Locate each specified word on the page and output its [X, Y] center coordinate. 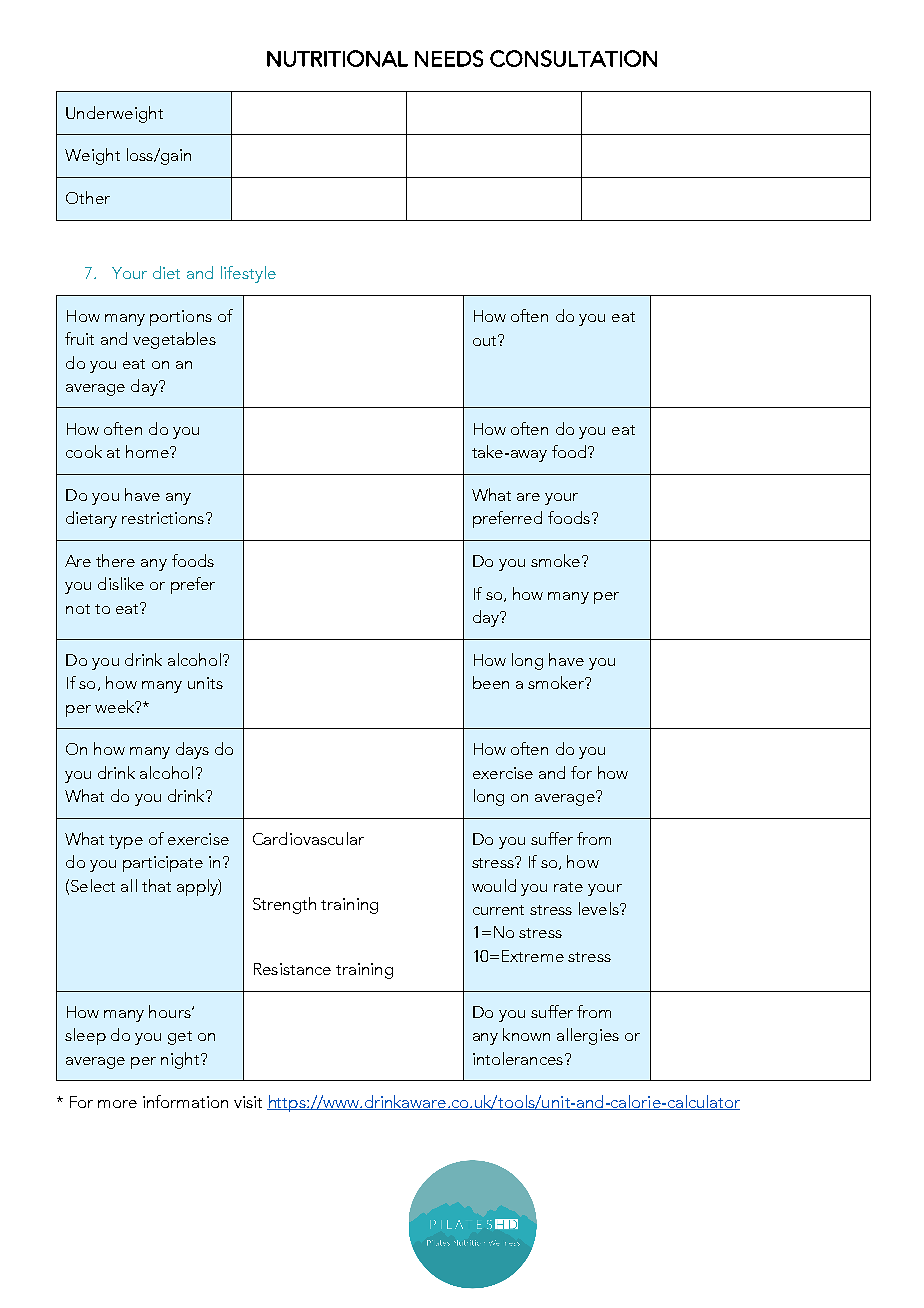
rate [568, 887]
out [486, 340]
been [491, 682]
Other [88, 197]
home [148, 451]
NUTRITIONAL [337, 58]
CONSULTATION [573, 58]
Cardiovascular [308, 838]
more [117, 1104]
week [116, 706]
